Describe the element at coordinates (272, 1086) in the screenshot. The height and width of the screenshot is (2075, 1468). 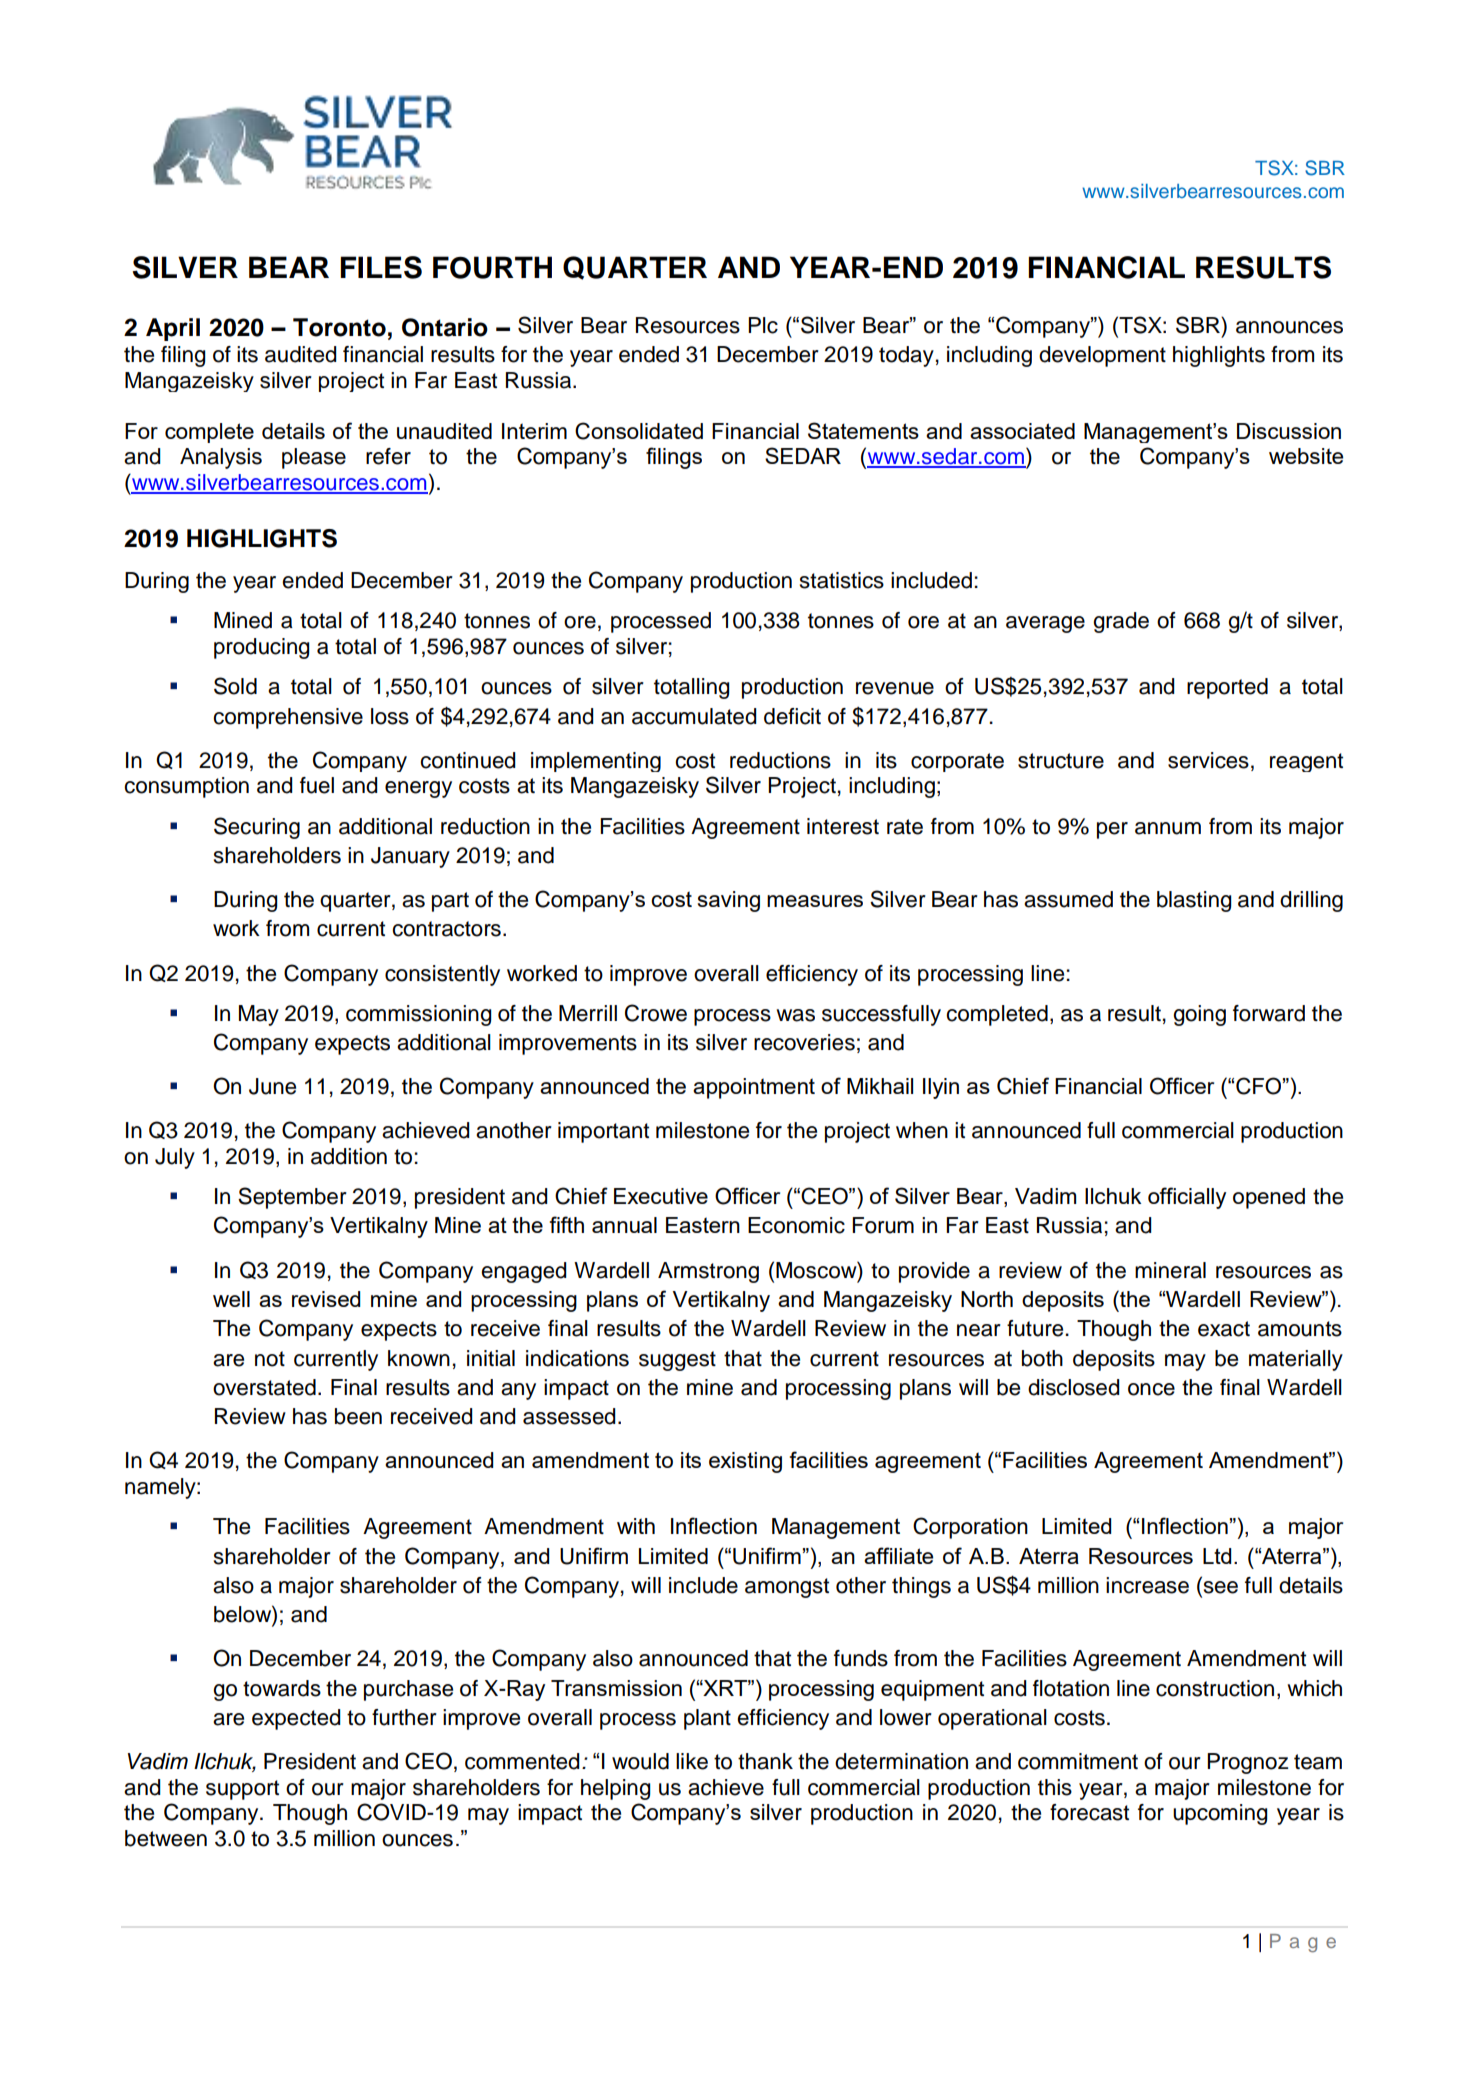
I see `June` at that location.
